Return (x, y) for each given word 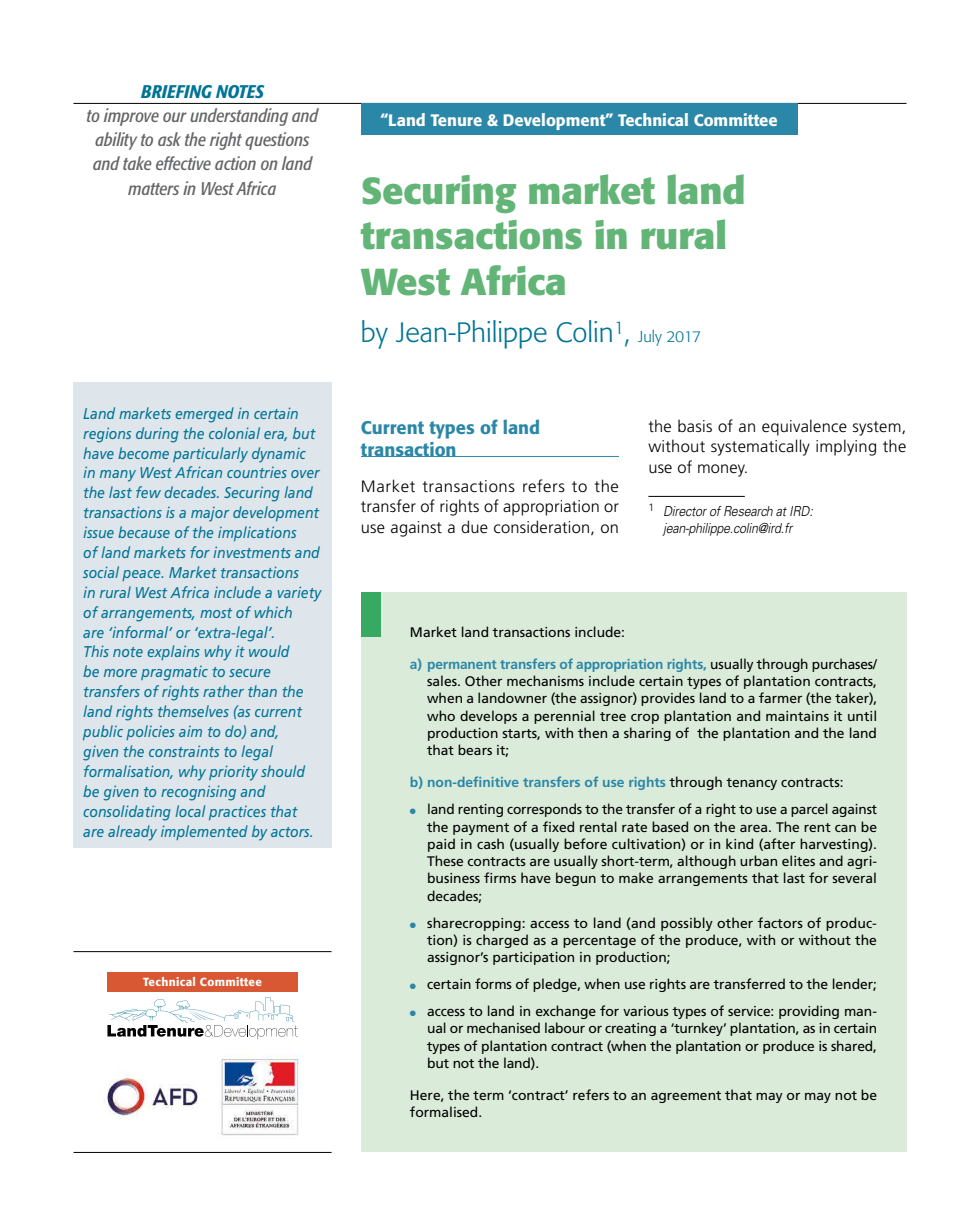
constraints (184, 751)
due (474, 527)
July (650, 338)
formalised (445, 1111)
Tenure (456, 120)
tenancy (751, 784)
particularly (210, 455)
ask (169, 139)
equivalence (804, 427)
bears (475, 749)
